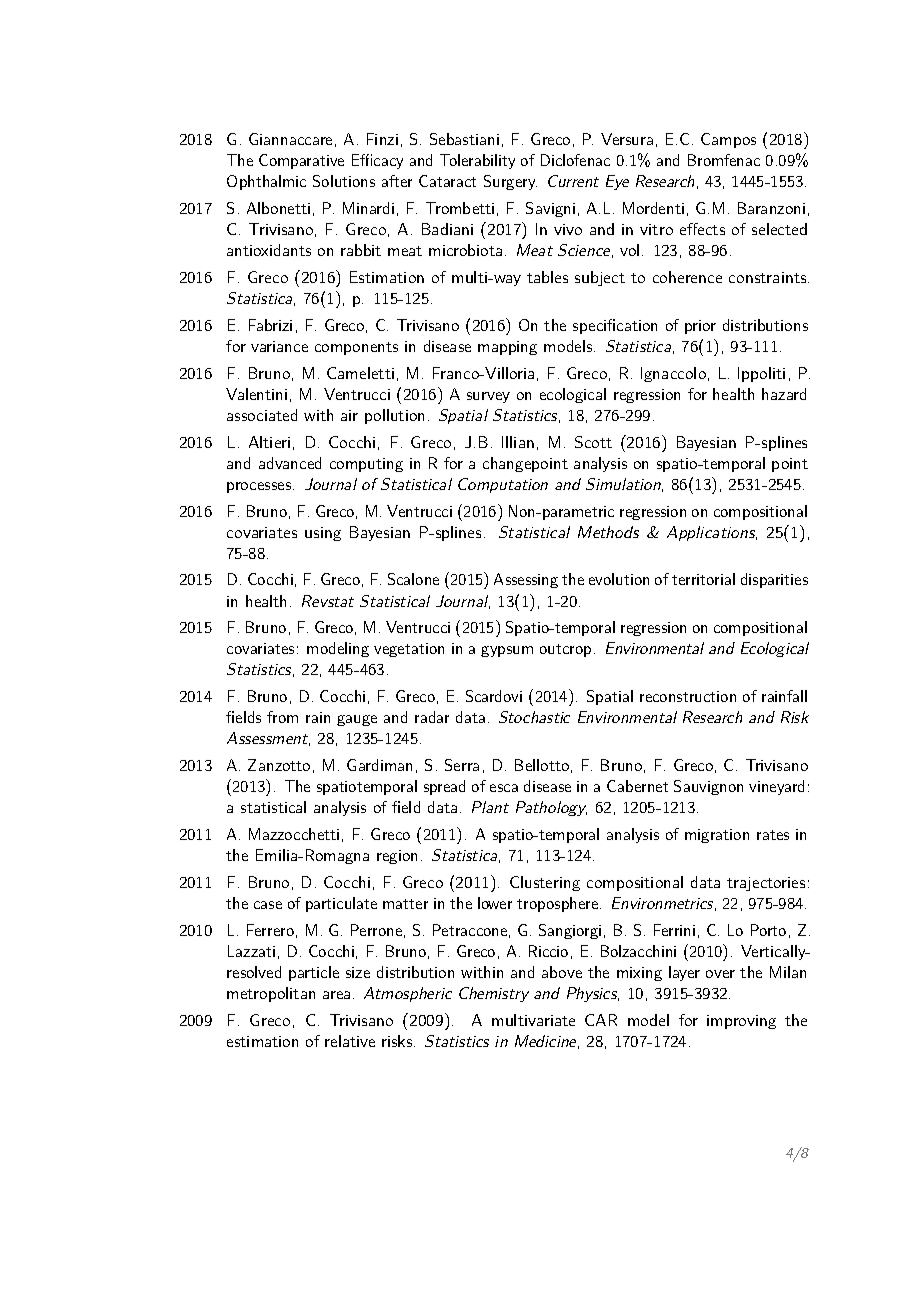  Describe the element at coordinates (700, 327) in the document. I see `prior` at that location.
